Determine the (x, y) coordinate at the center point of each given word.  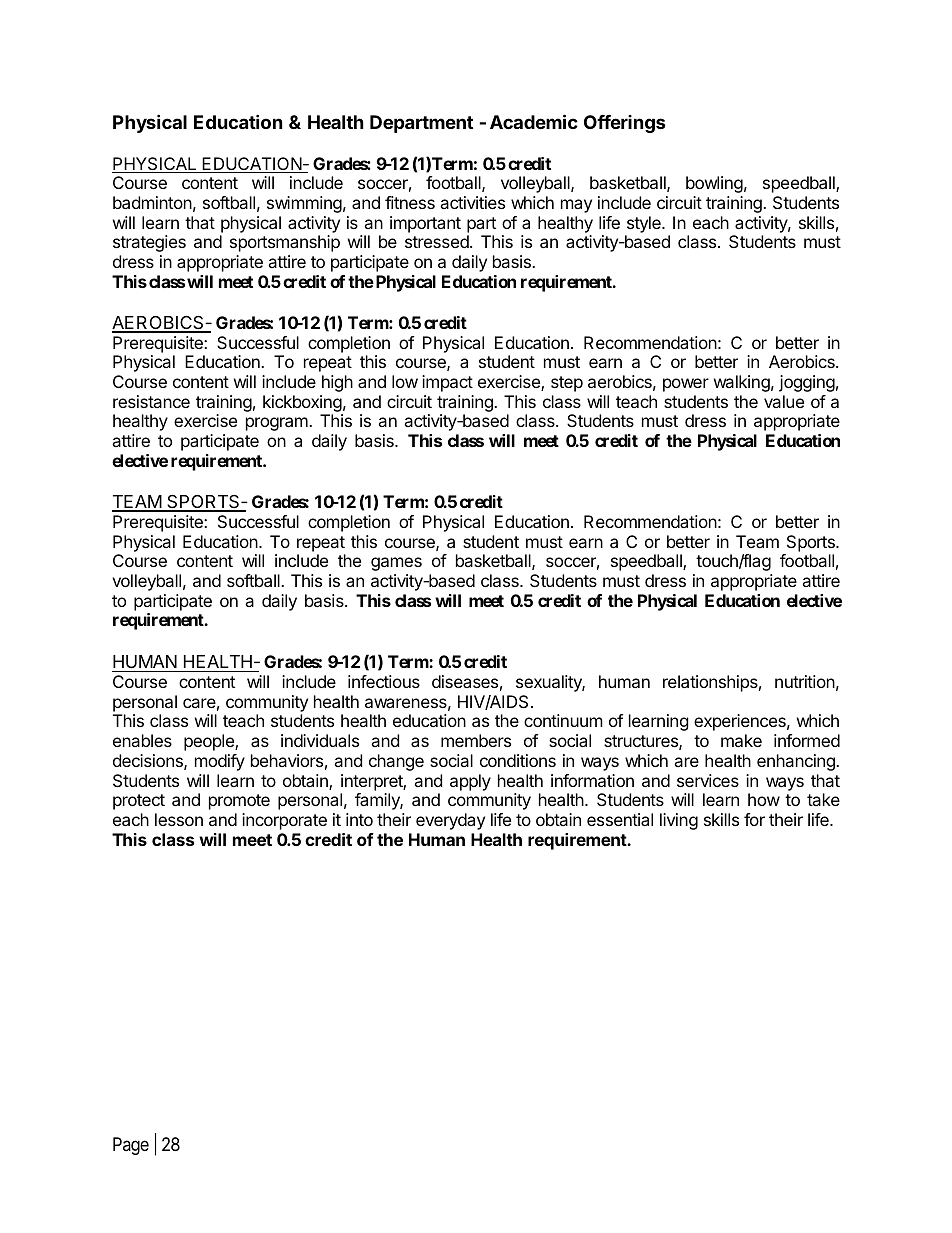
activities (472, 202)
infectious (384, 681)
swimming (304, 204)
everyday (450, 821)
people (210, 742)
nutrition (805, 681)
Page (131, 1146)
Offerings (625, 124)
